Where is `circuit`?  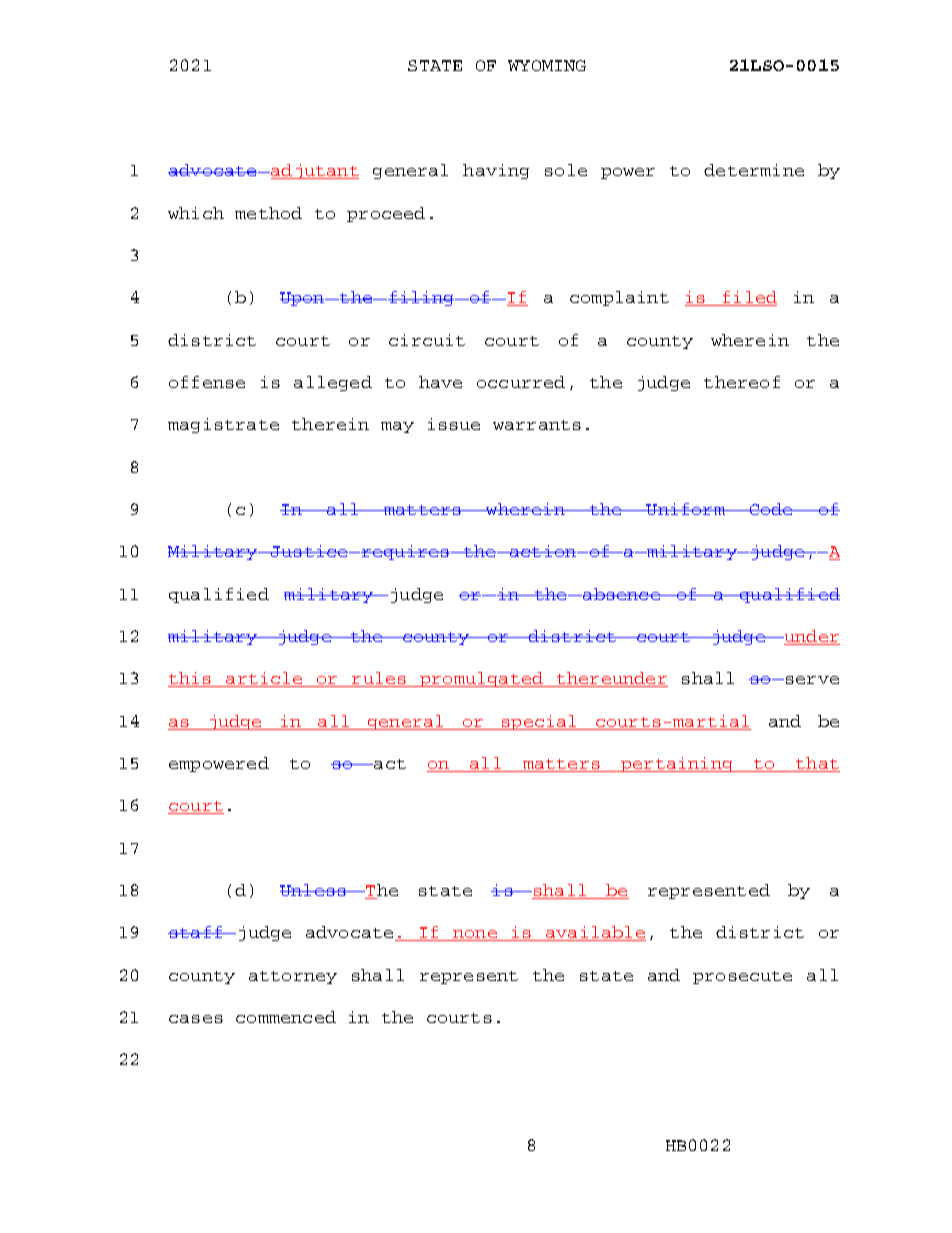 circuit is located at coordinates (427, 340).
